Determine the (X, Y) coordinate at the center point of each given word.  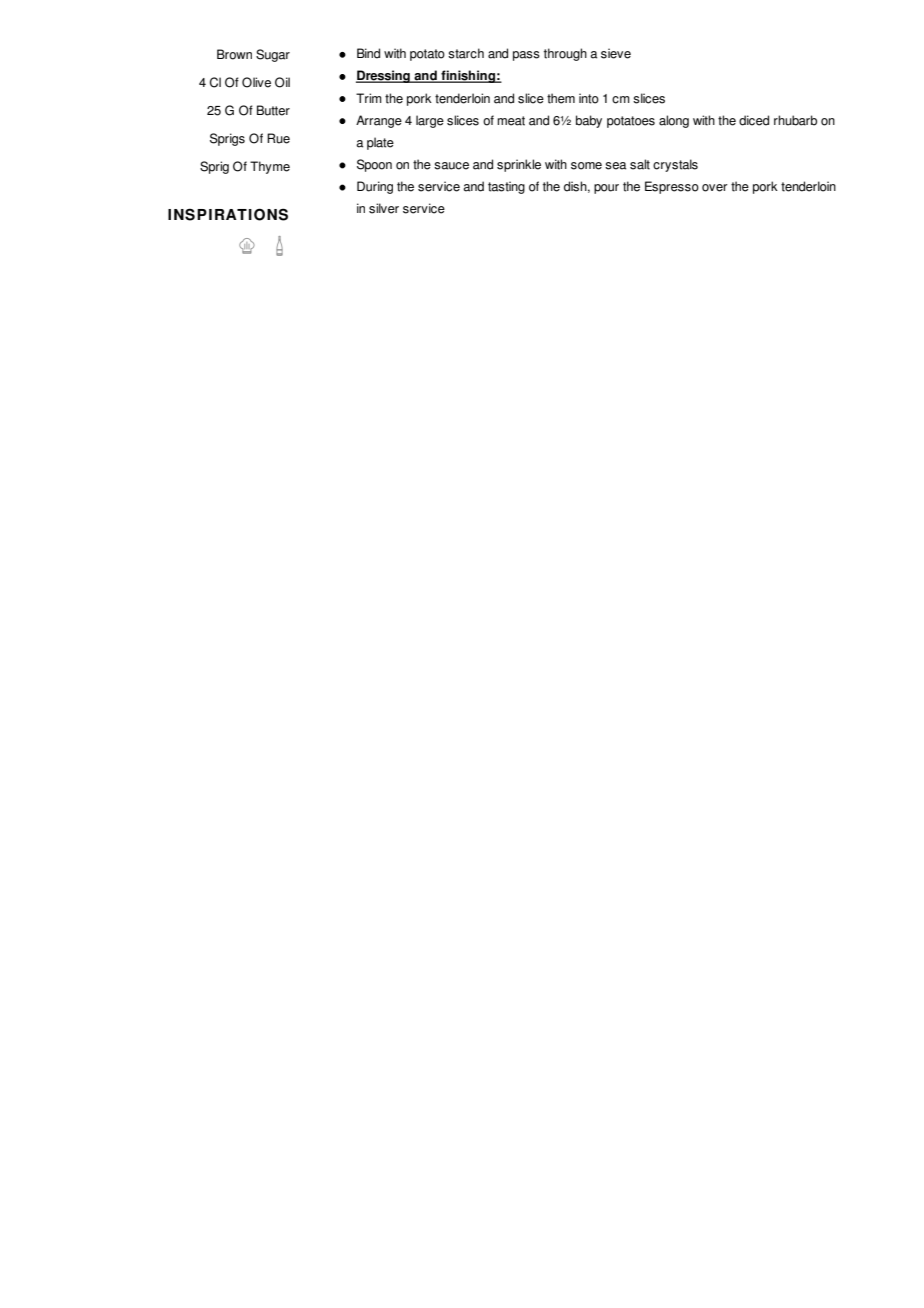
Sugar (273, 55)
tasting (506, 187)
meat (511, 121)
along (674, 121)
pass (526, 56)
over (715, 188)
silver (384, 208)
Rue (278, 138)
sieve (616, 53)
